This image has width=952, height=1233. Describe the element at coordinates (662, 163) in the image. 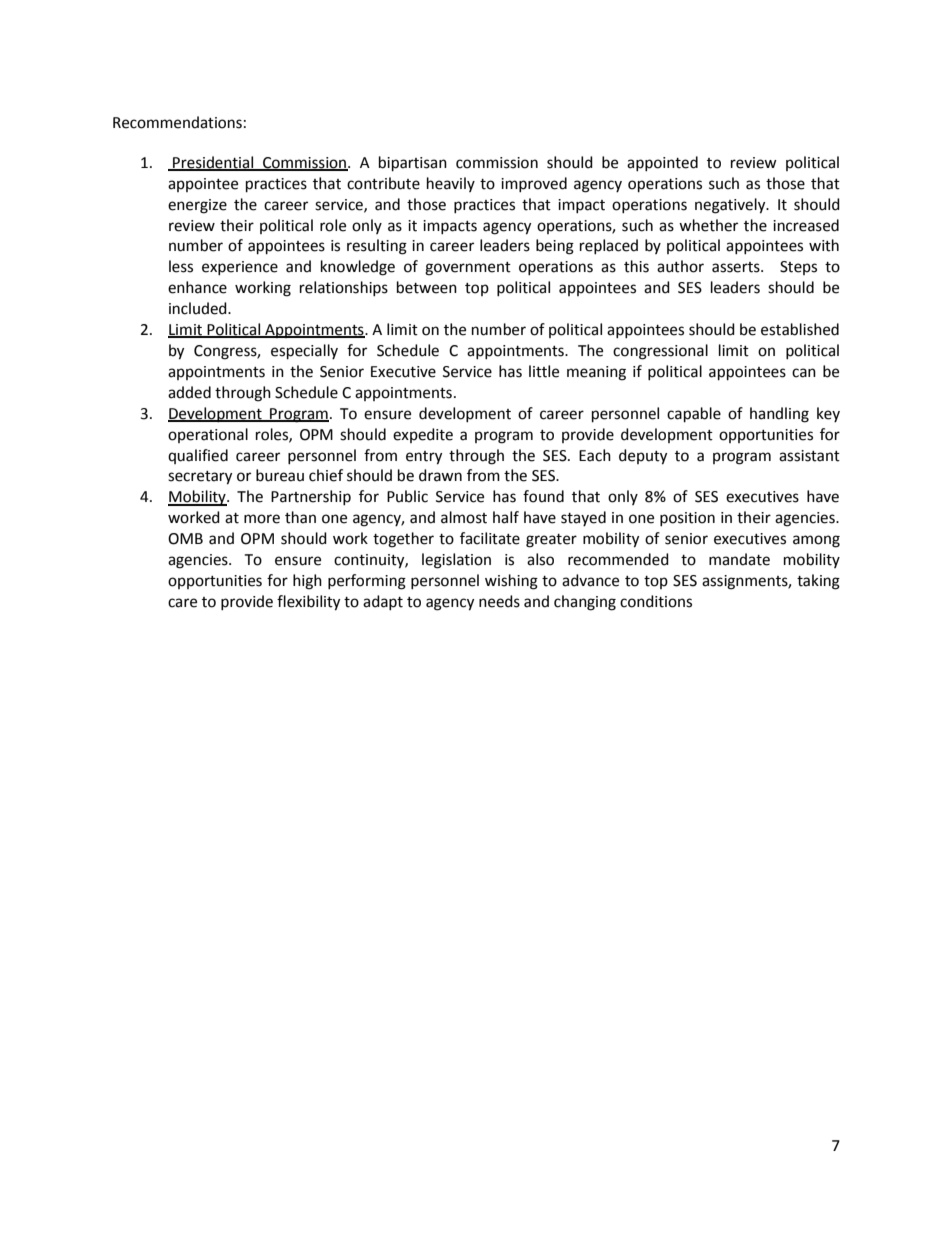

I see `appointed` at that location.
